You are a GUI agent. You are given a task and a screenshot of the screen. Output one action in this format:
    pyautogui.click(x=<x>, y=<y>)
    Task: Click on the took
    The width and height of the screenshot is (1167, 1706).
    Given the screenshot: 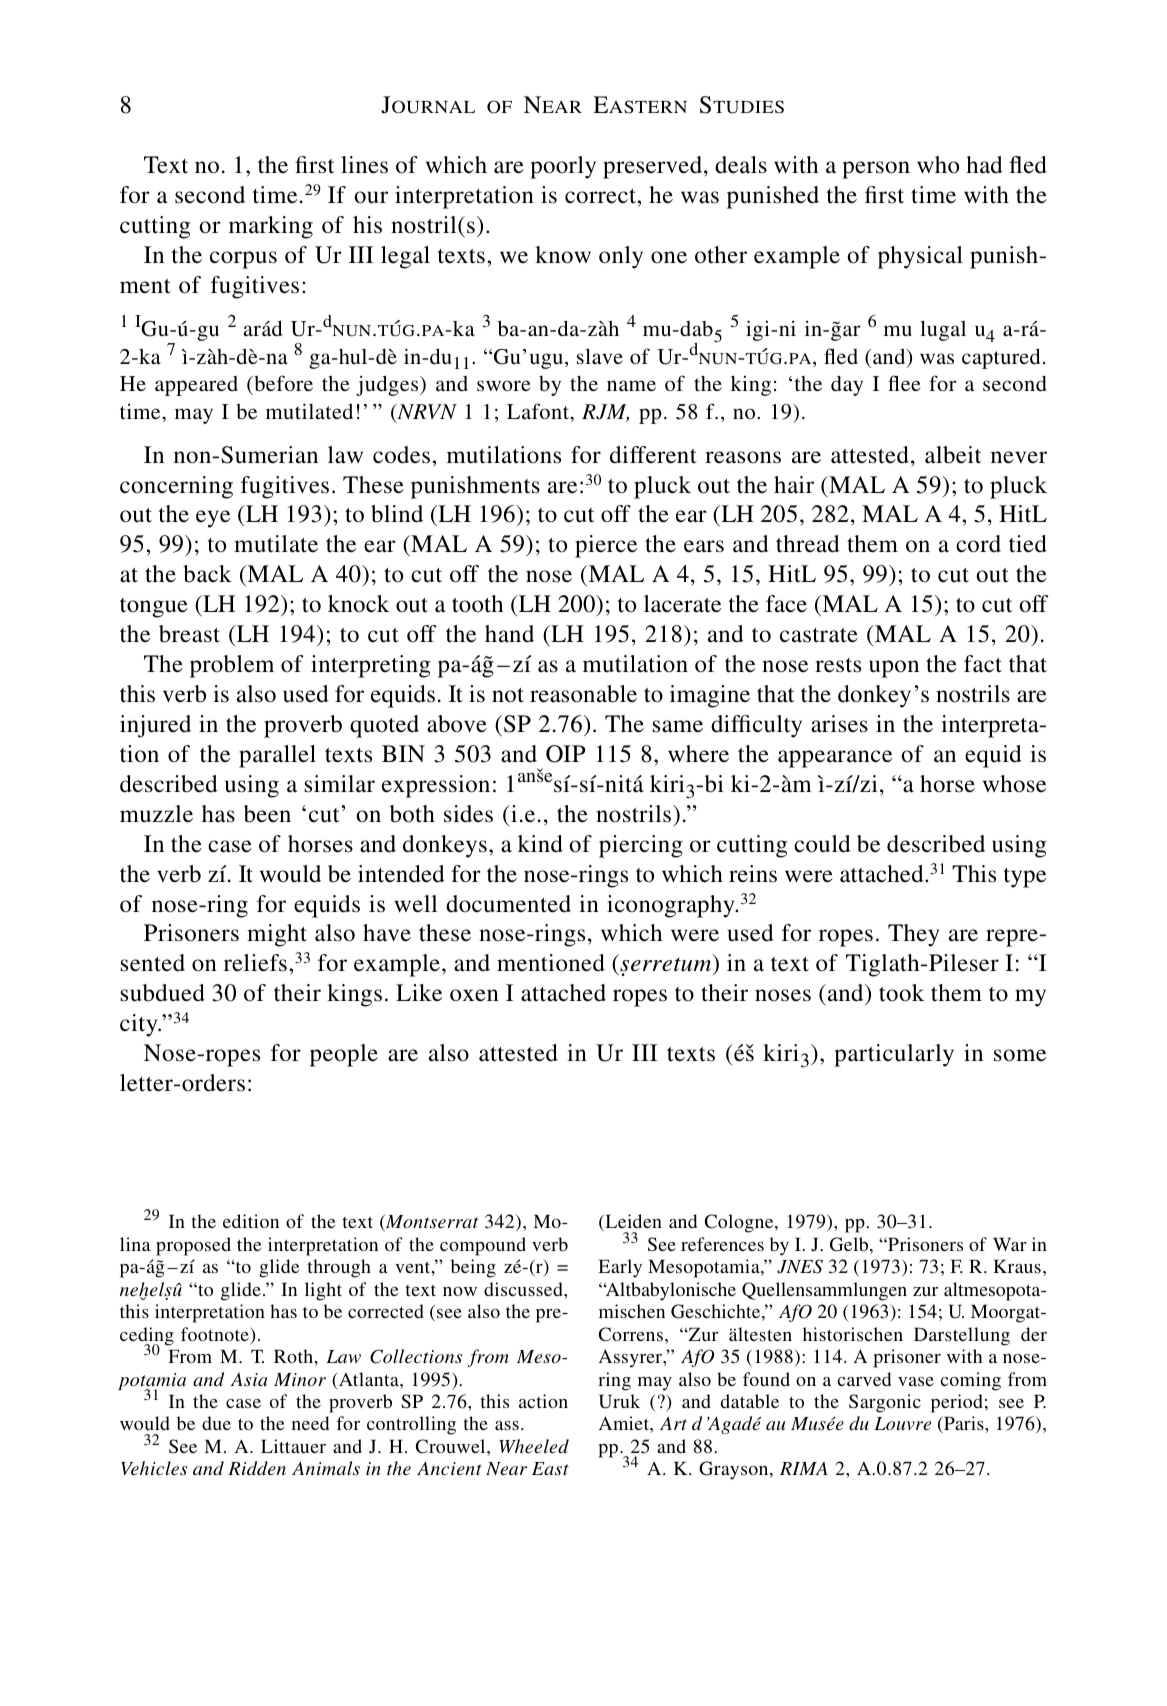 What is the action you would take?
    pyautogui.click(x=901, y=993)
